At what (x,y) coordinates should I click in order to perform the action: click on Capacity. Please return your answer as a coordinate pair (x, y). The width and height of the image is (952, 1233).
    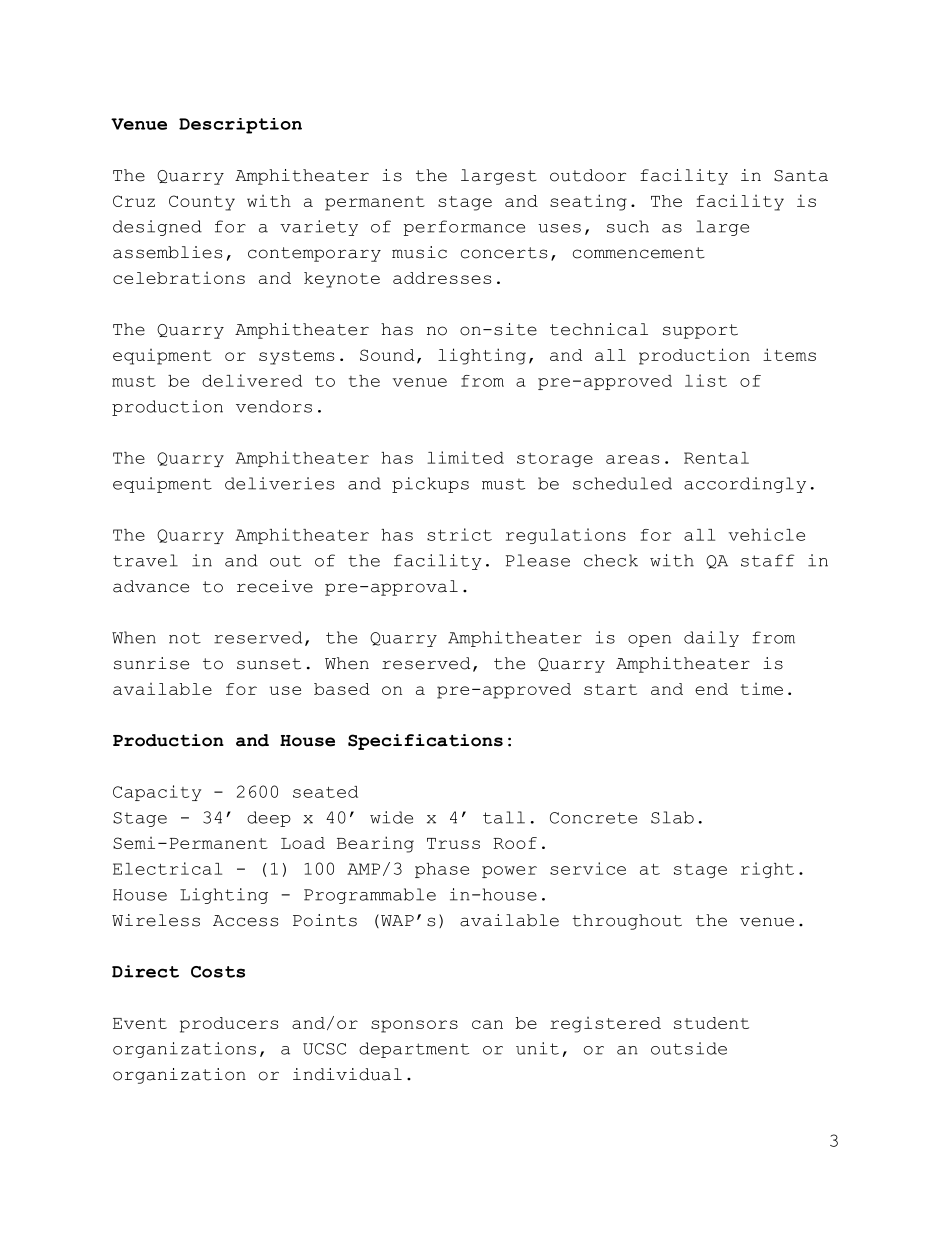
    Looking at the image, I should click on (157, 793).
